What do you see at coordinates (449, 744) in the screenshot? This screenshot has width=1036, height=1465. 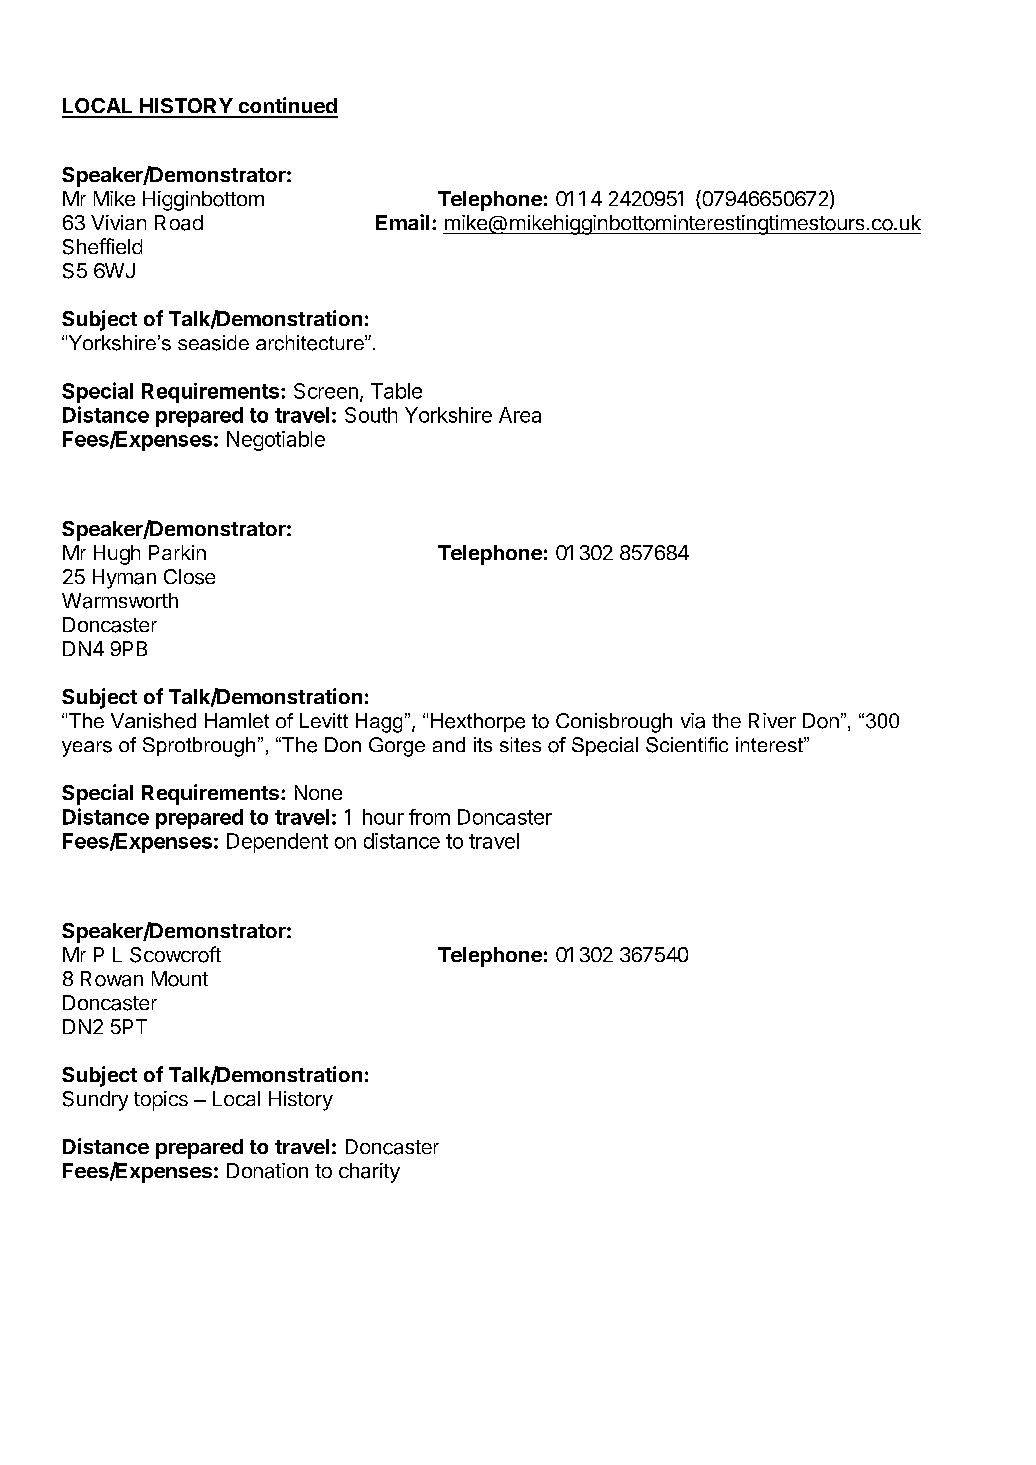 I see `and` at bounding box center [449, 744].
